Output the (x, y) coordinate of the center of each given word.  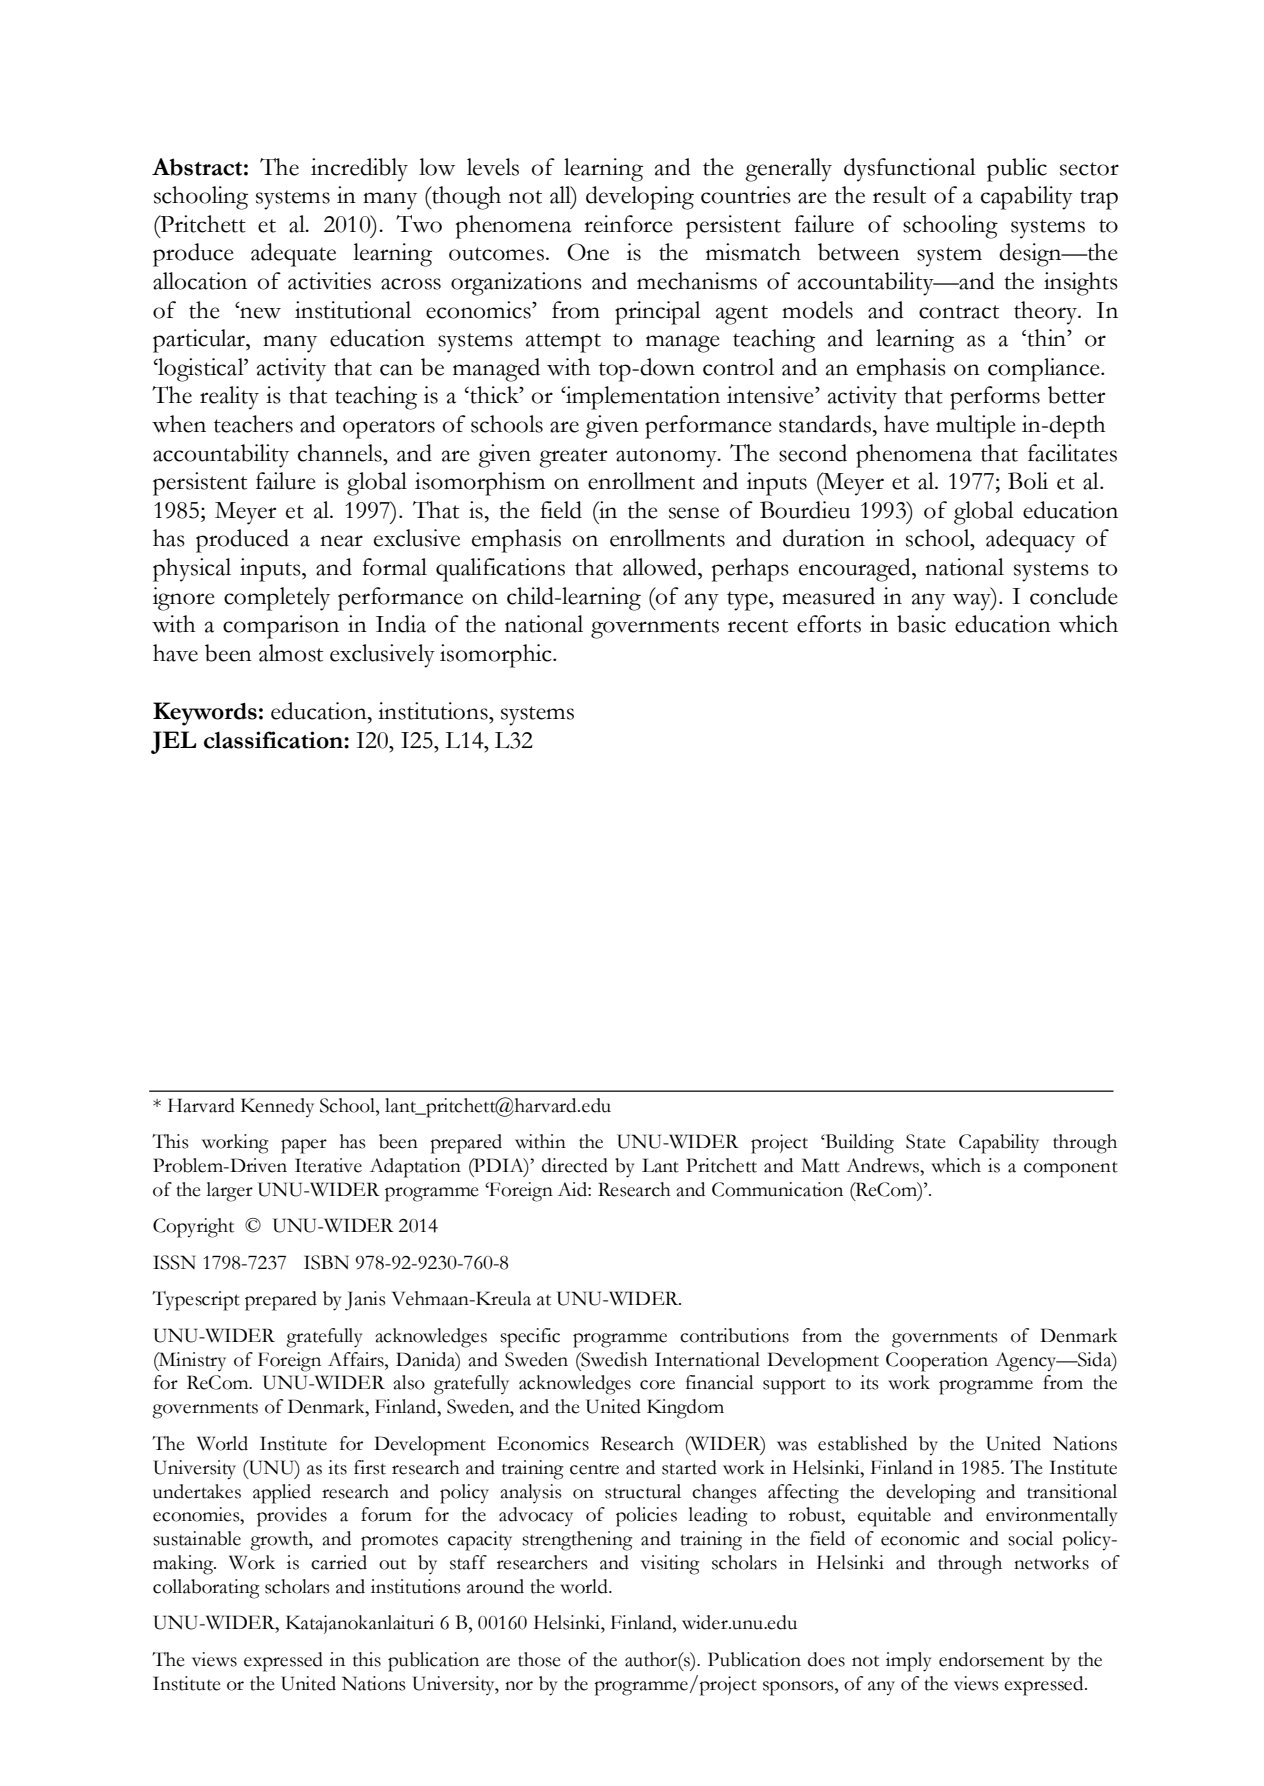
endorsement (991, 1659)
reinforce (628, 224)
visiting (670, 1565)
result (899, 195)
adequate (293, 255)
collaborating (206, 1589)
